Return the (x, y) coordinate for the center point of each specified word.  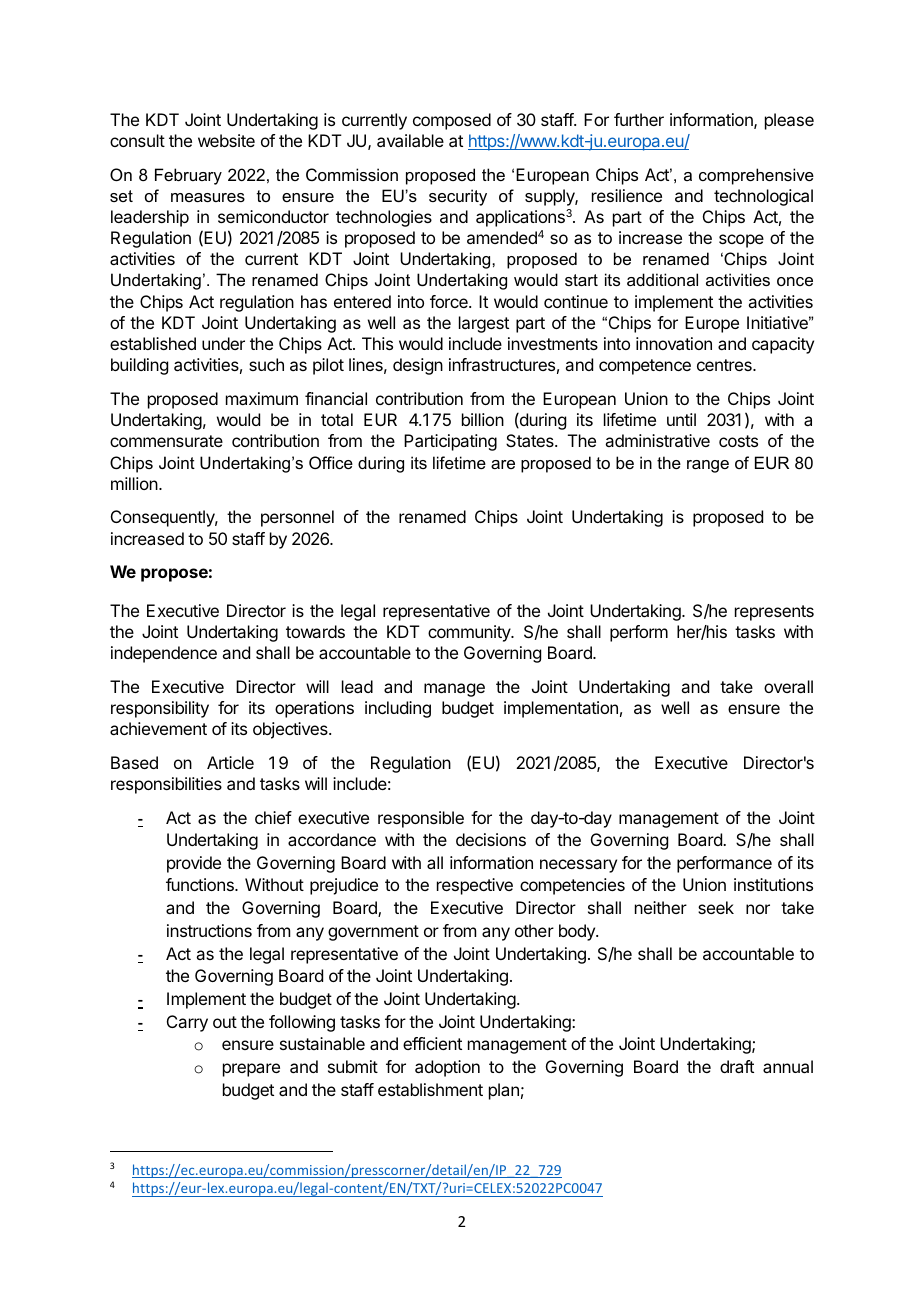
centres (725, 365)
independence (164, 654)
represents (774, 613)
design (418, 366)
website (226, 140)
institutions (773, 884)
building (139, 366)
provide (194, 864)
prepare (251, 1070)
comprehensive (756, 176)
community (470, 633)
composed (452, 121)
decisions (491, 839)
